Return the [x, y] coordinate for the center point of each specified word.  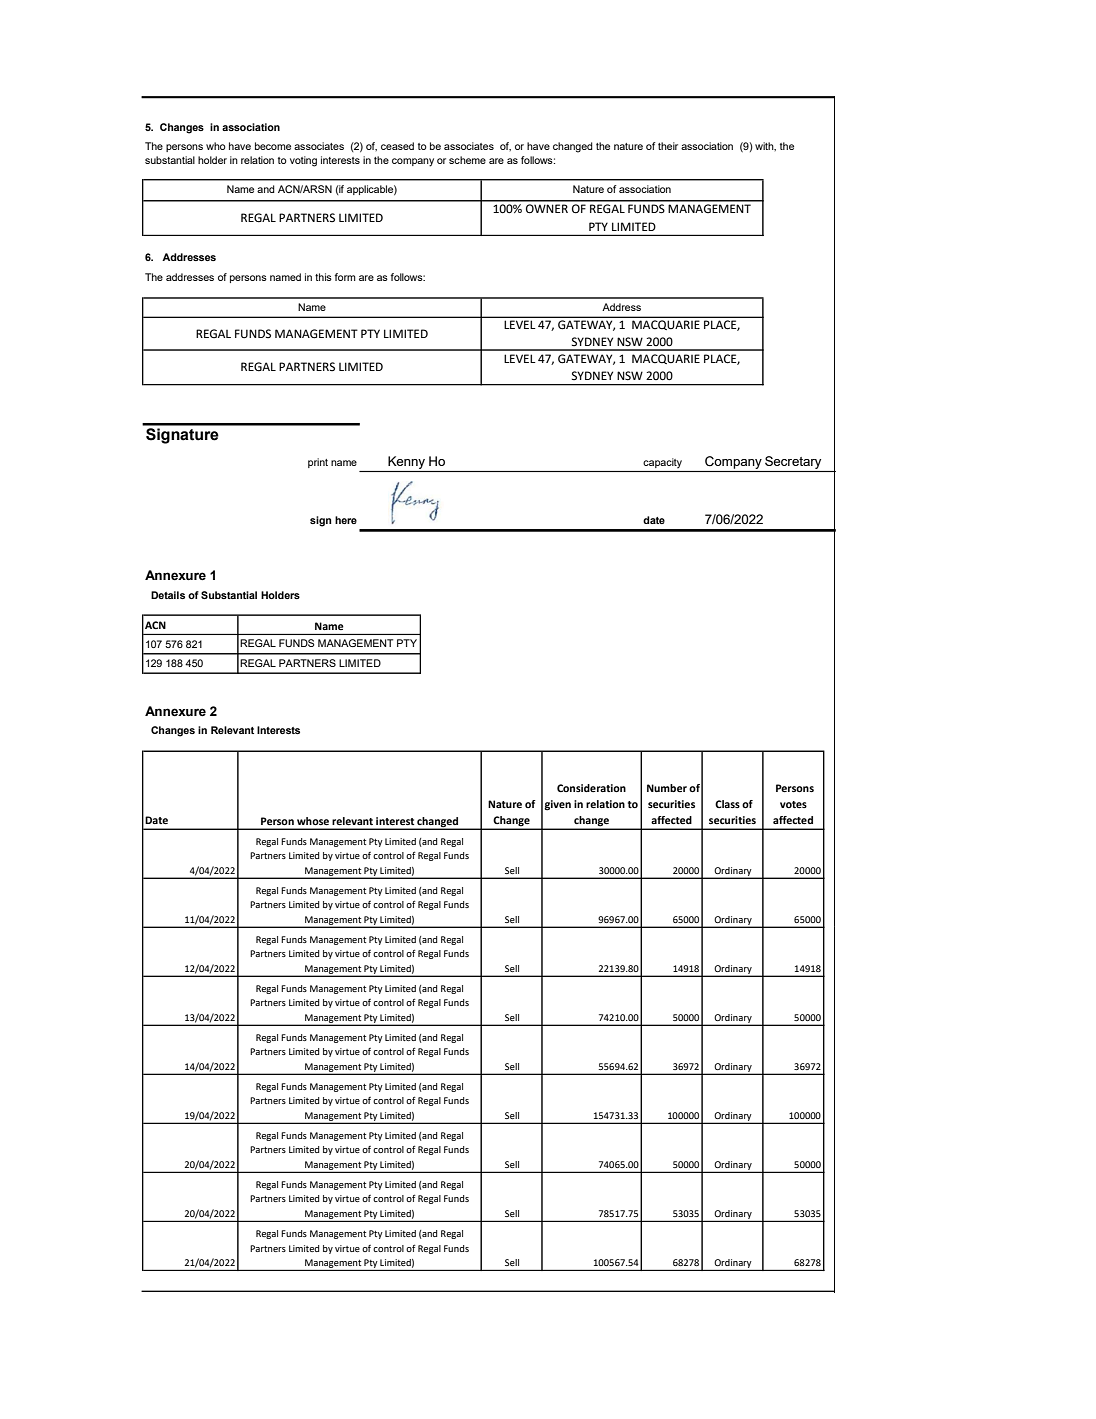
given [557, 805]
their [668, 146]
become [273, 146]
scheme [467, 160]
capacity [662, 463]
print [318, 463]
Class [727, 804]
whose [313, 821]
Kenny [406, 462]
